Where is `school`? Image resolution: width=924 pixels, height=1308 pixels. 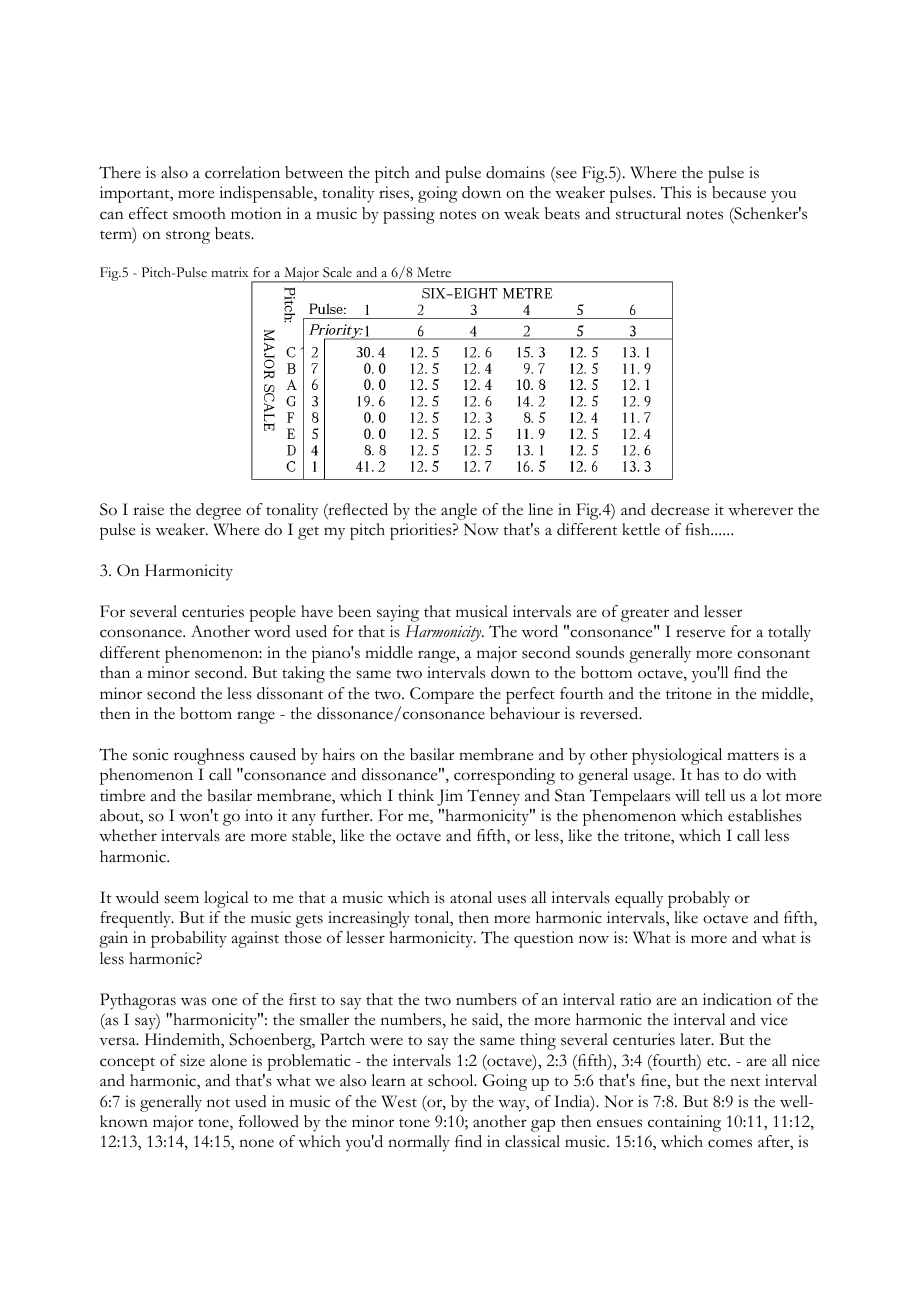
school is located at coordinates (452, 1080).
